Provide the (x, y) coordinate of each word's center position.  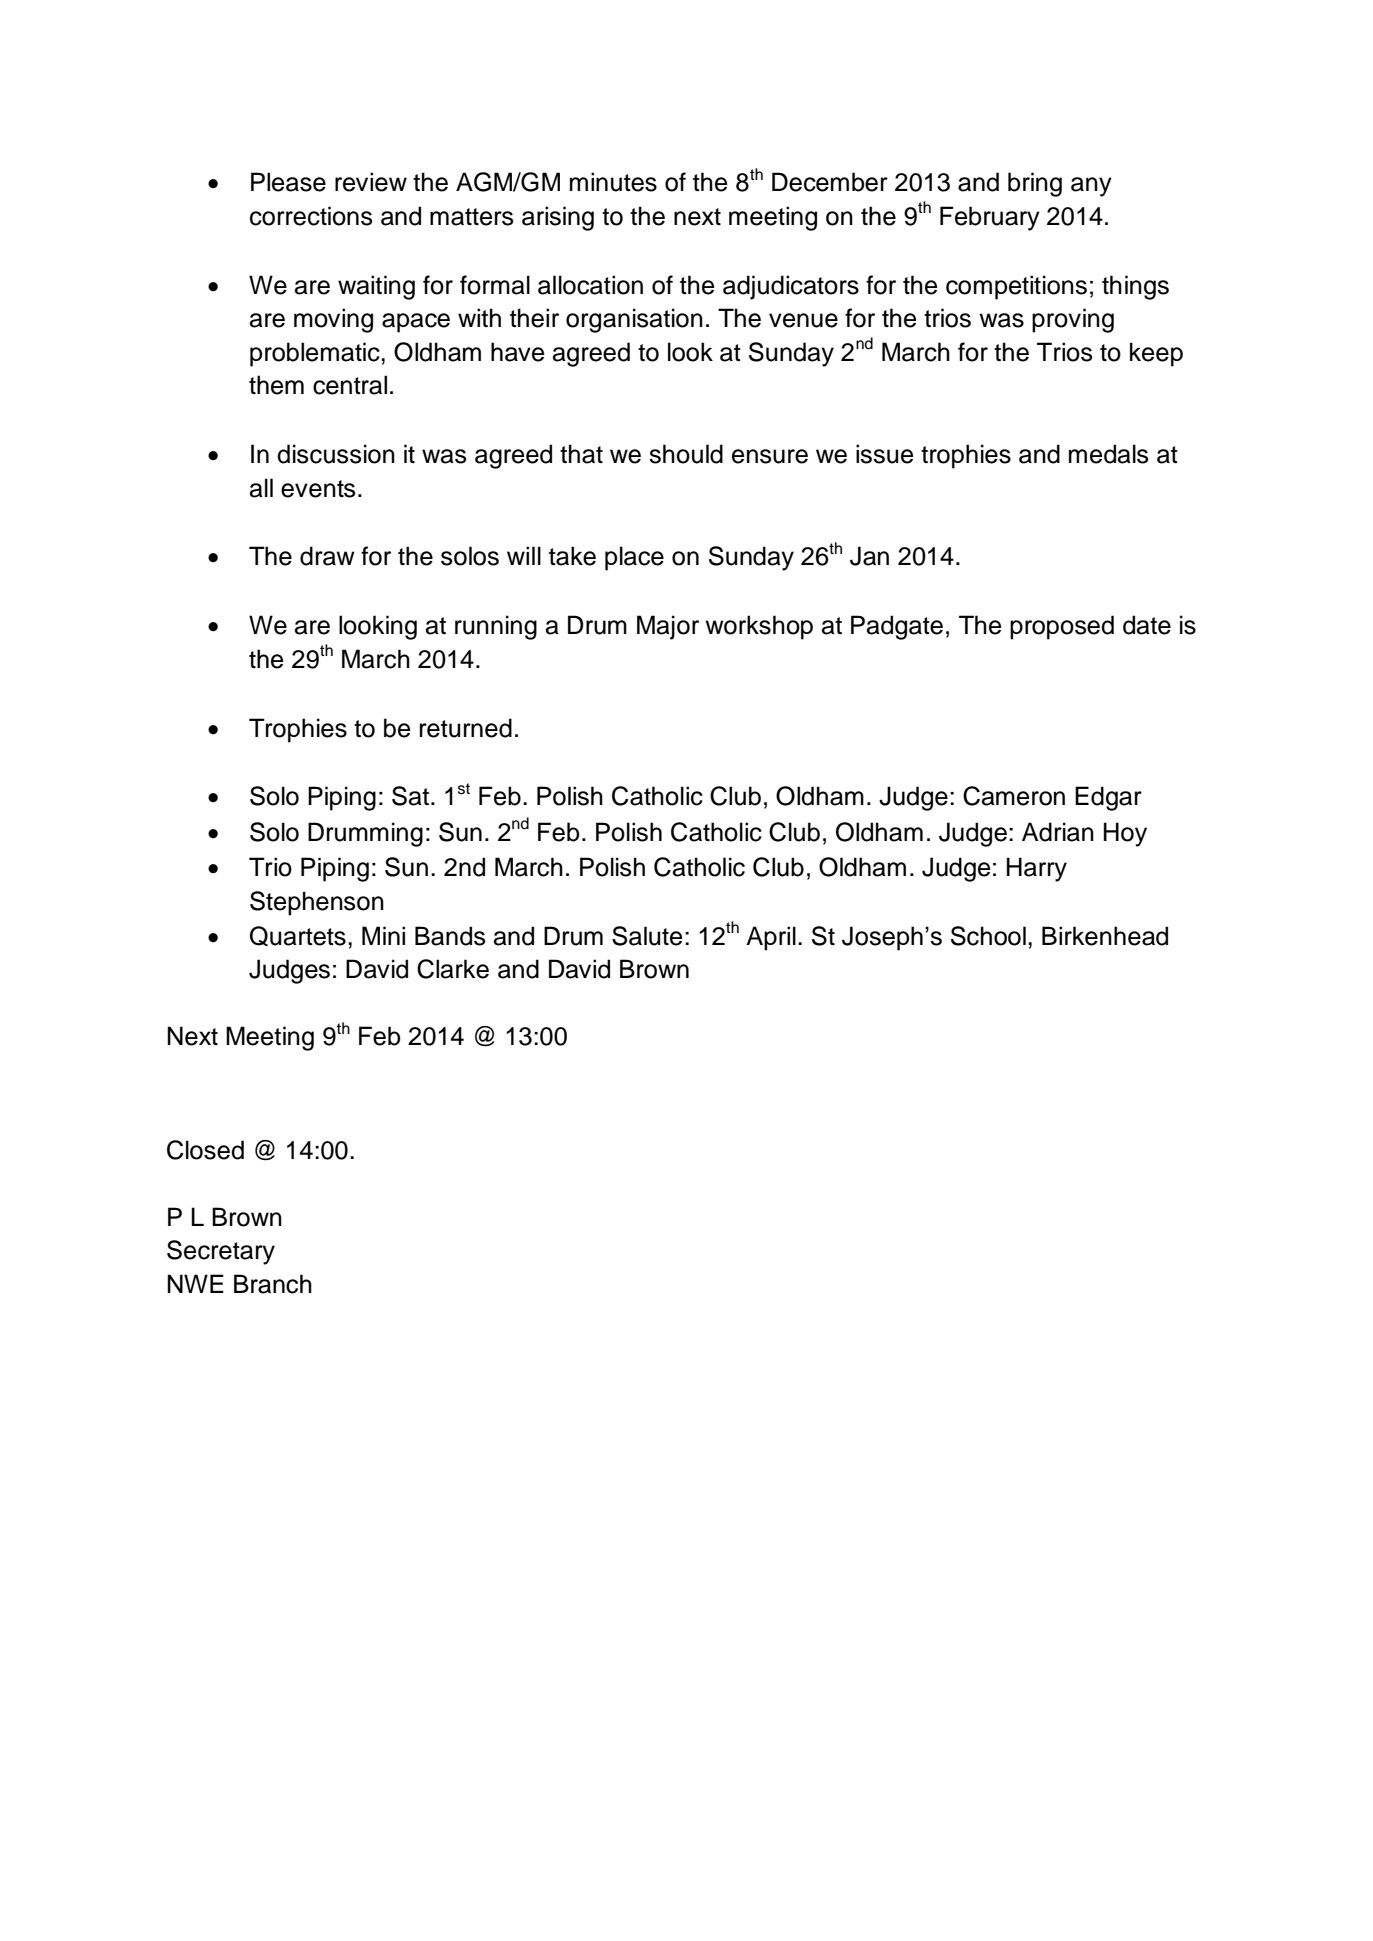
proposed (1062, 627)
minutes (613, 182)
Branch (273, 1284)
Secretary (221, 1252)
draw (327, 556)
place (634, 558)
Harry (1037, 869)
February (990, 218)
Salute (647, 936)
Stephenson (317, 903)
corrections (311, 216)
